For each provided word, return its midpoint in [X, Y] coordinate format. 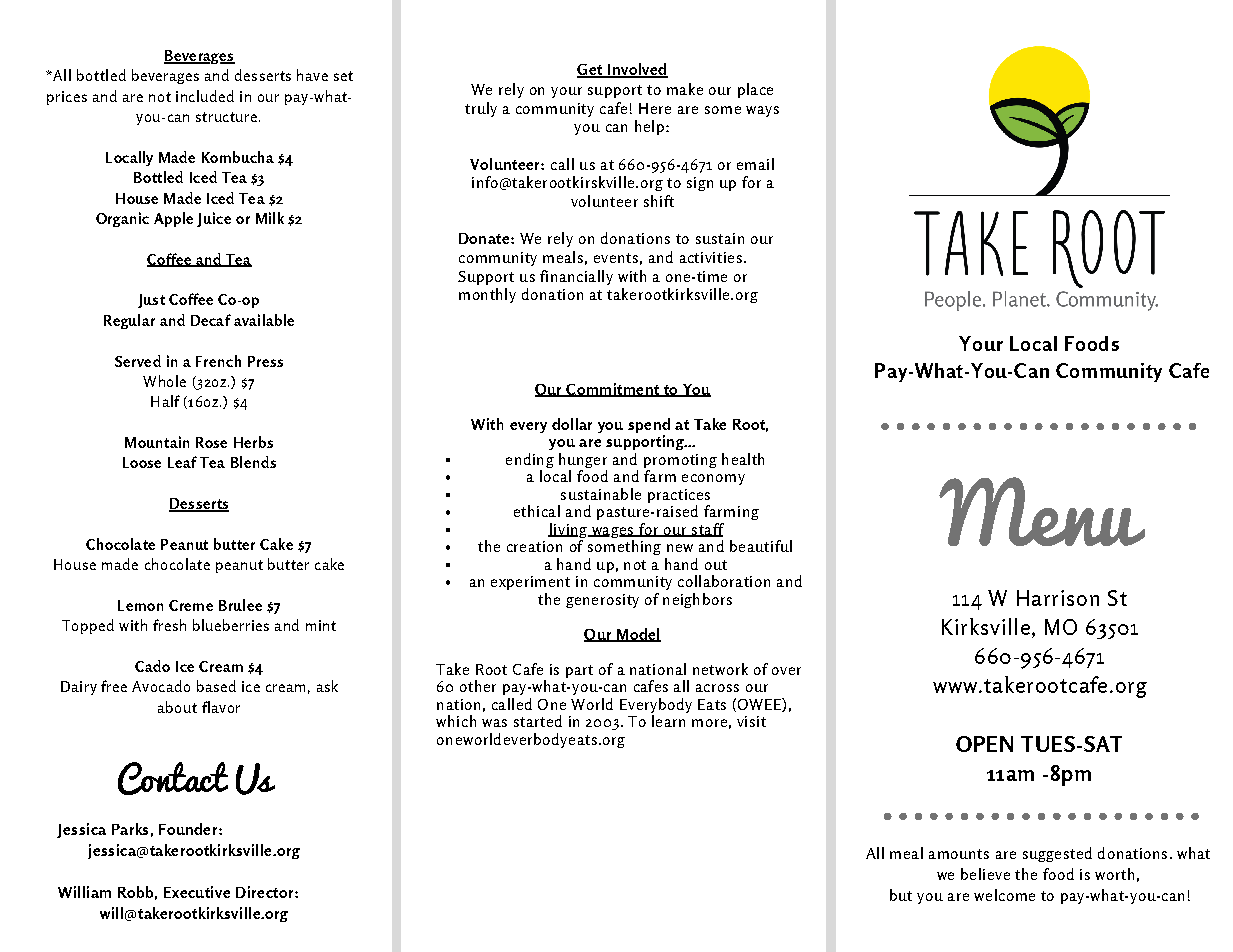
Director [266, 892]
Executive [197, 892]
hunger [583, 462]
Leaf [182, 462]
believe [985, 874]
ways [762, 111]
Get [591, 71]
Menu [1042, 511]
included [205, 96]
